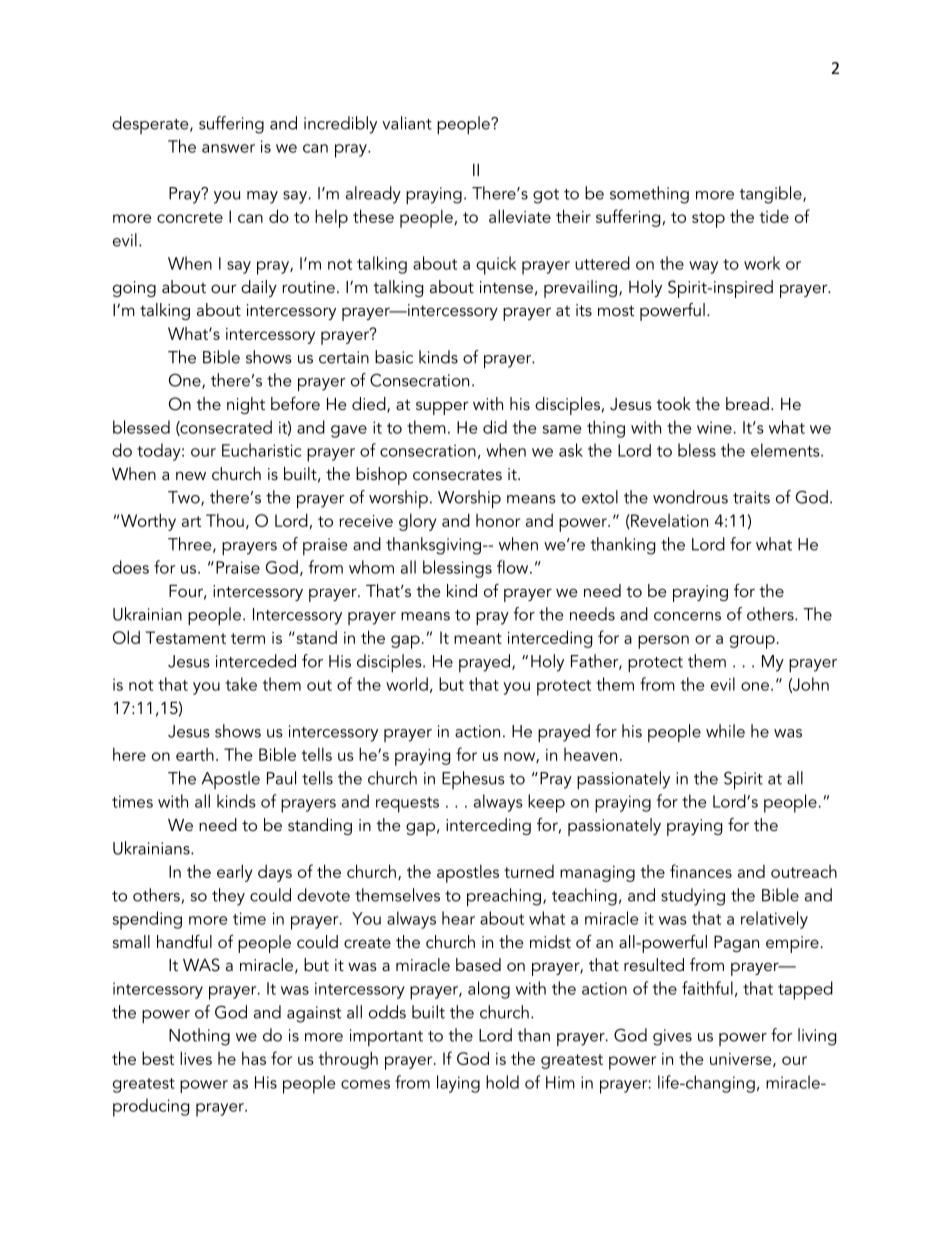 The image size is (952, 1233). I want to click on laying, so click(458, 1084).
